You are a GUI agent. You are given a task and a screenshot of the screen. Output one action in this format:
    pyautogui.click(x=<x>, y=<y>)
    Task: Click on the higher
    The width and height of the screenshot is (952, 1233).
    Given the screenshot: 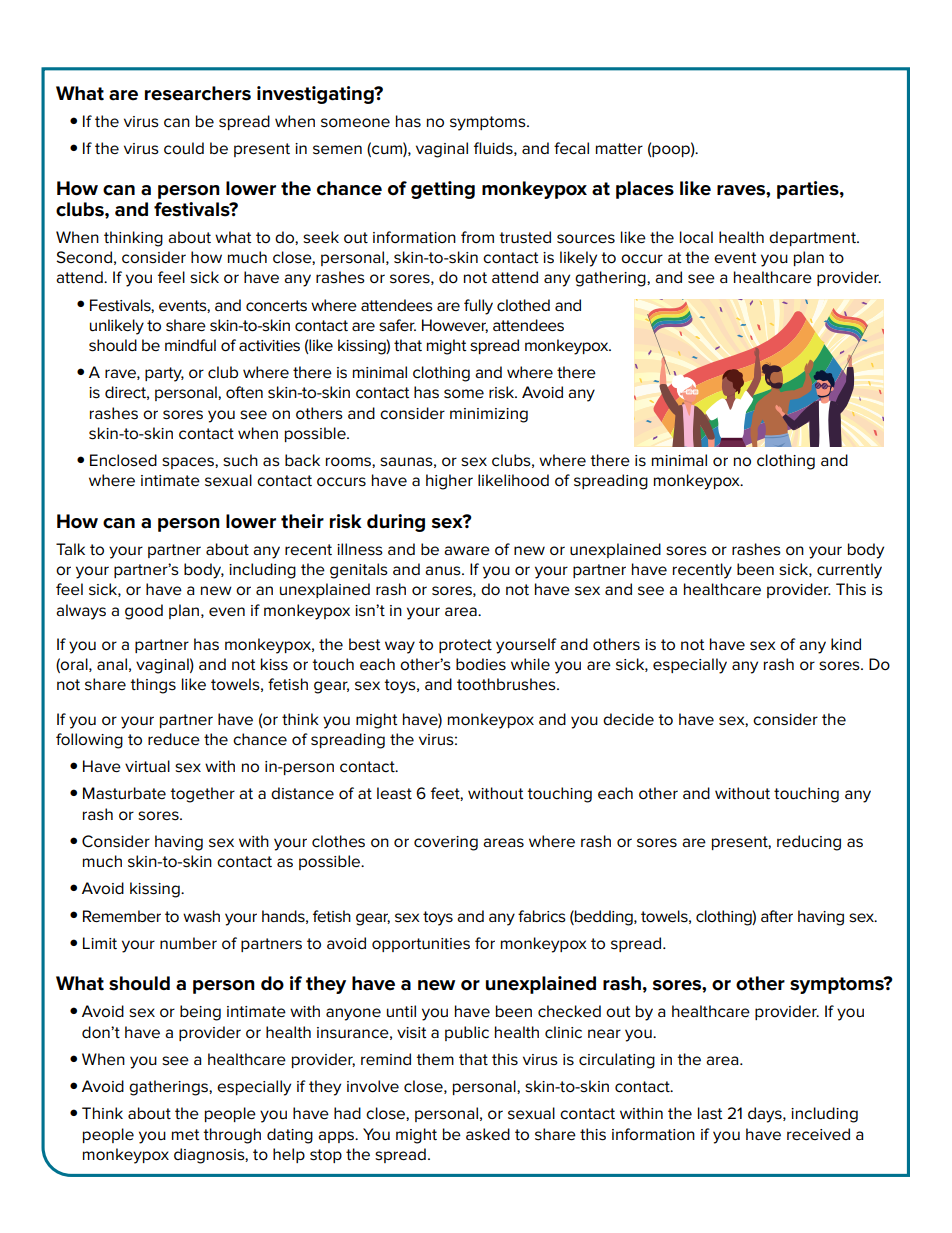 What is the action you would take?
    pyautogui.click(x=449, y=482)
